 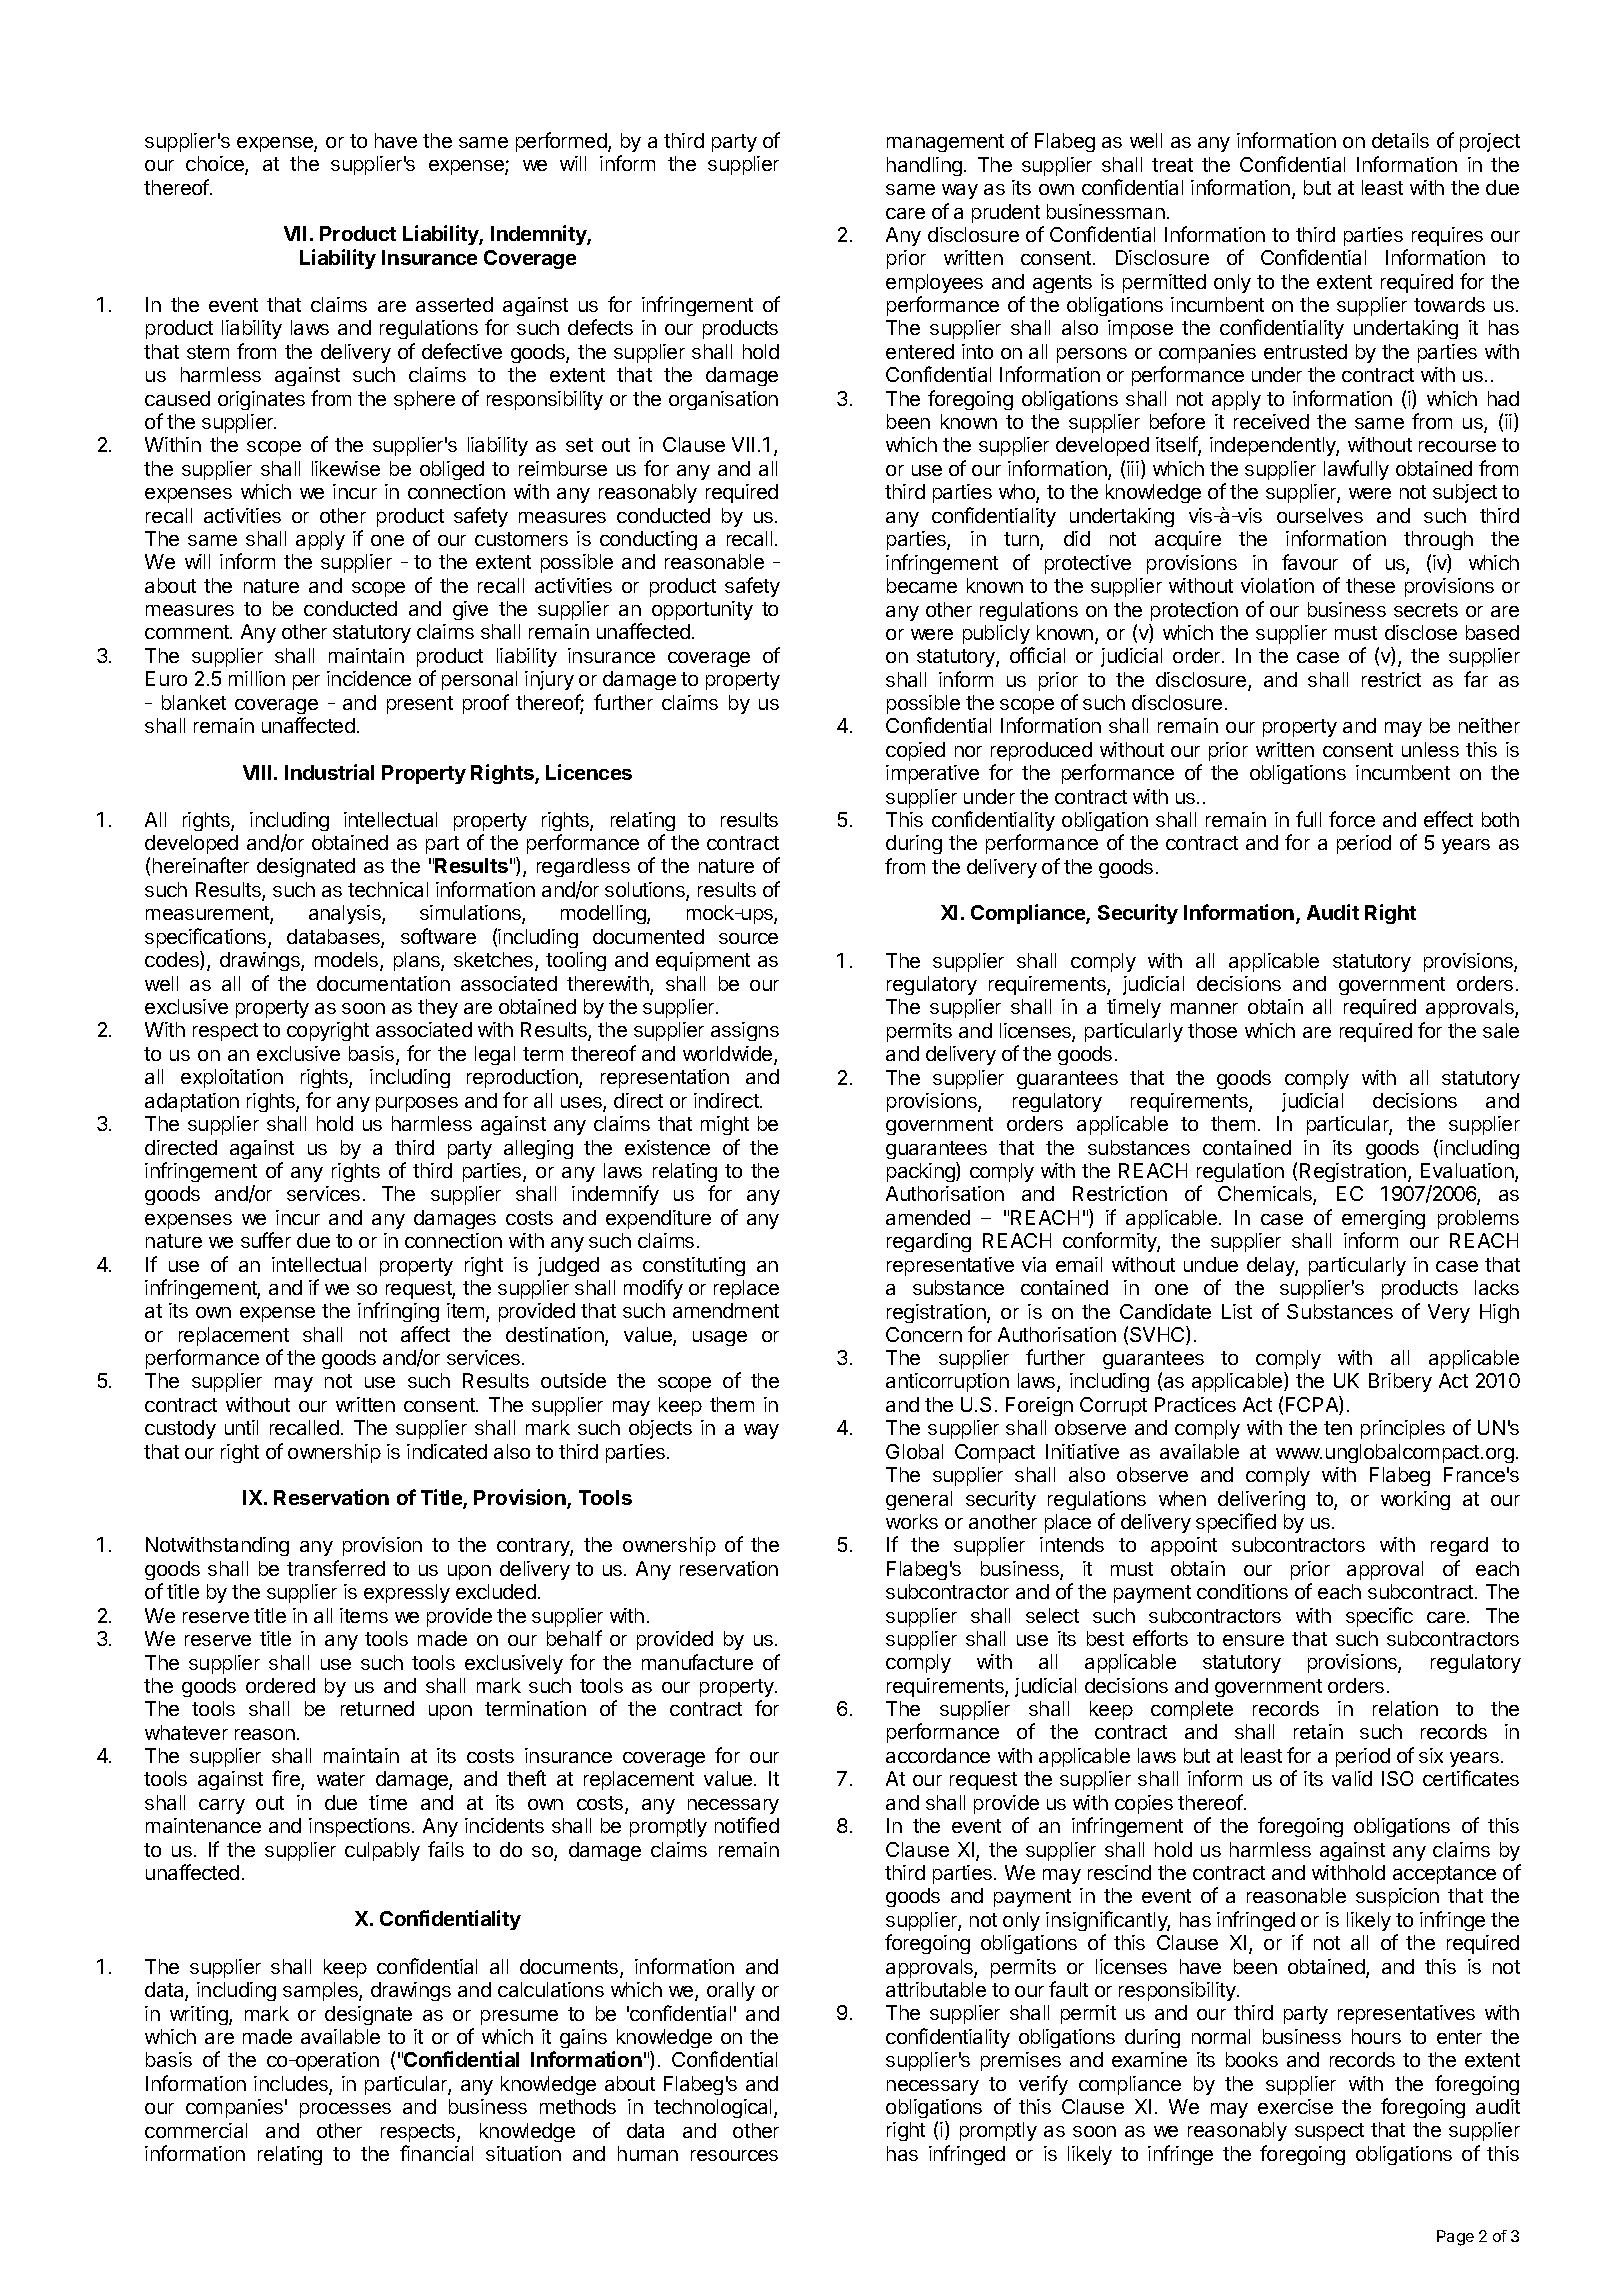 What do you see at coordinates (747, 1825) in the page?
I see `notified` at bounding box center [747, 1825].
